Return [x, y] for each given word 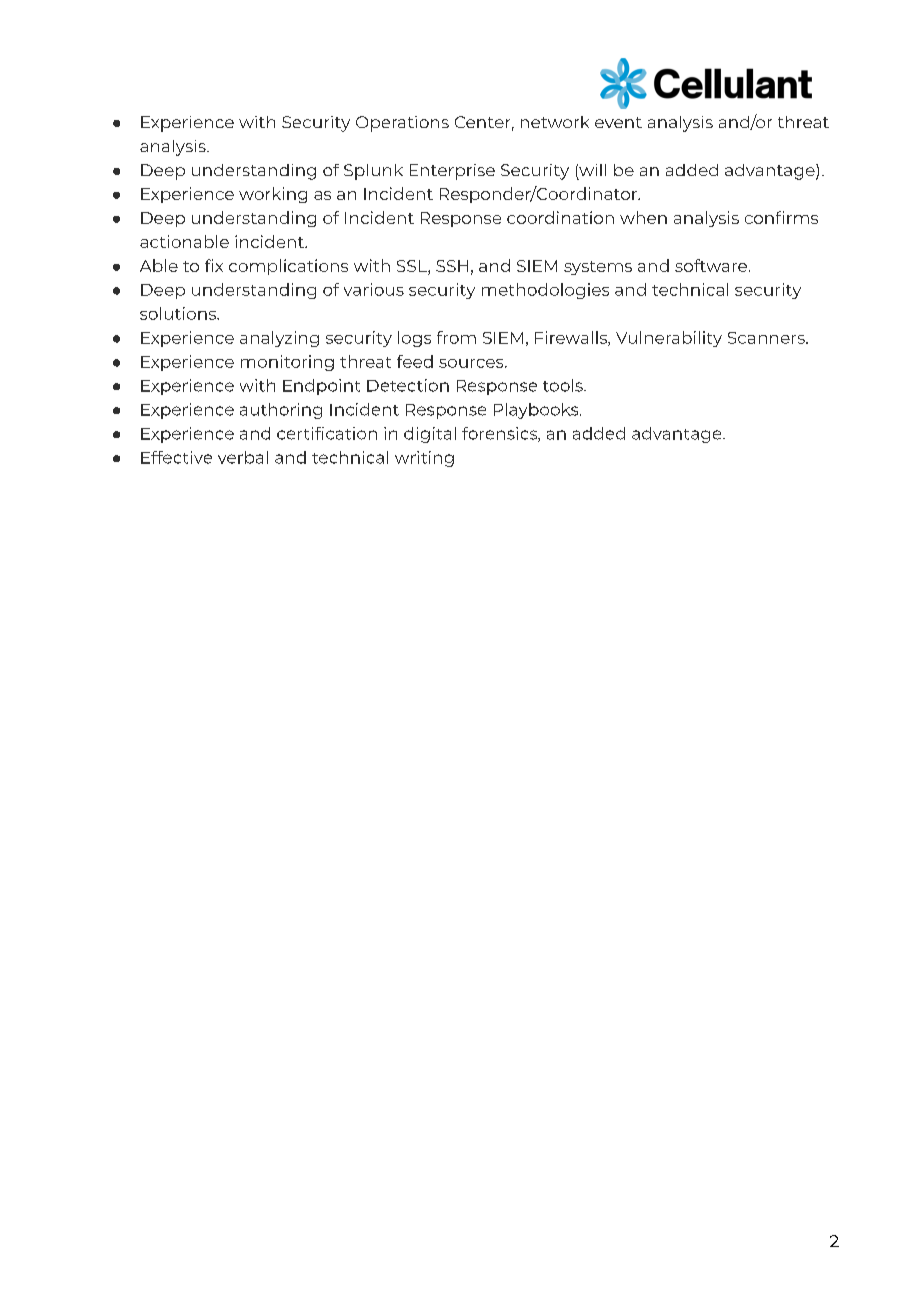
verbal [243, 457]
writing [424, 459]
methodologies [545, 291]
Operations [402, 124]
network [555, 122]
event [618, 122]
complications [288, 267]
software [712, 265]
